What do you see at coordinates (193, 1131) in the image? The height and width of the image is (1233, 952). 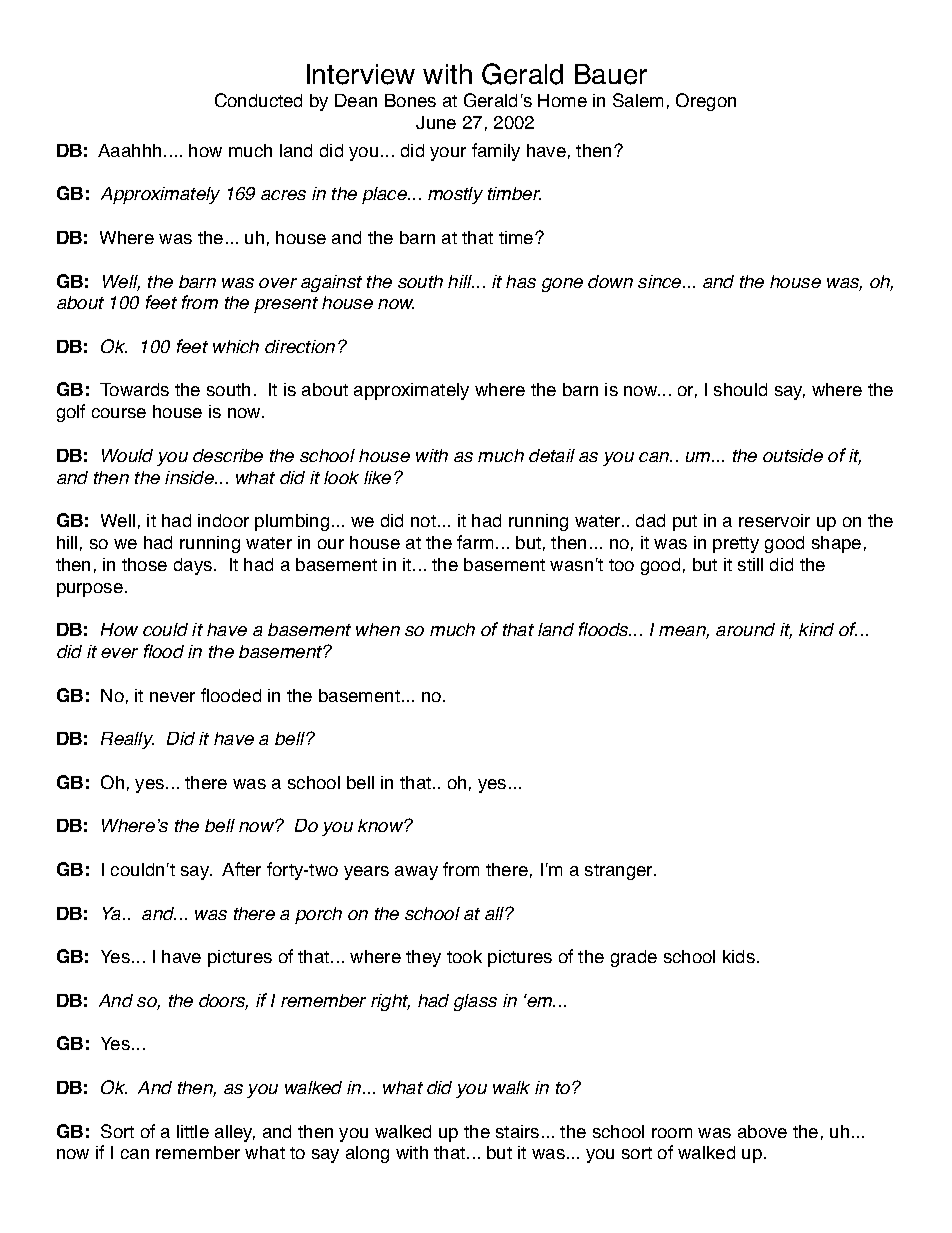 I see `little` at bounding box center [193, 1131].
